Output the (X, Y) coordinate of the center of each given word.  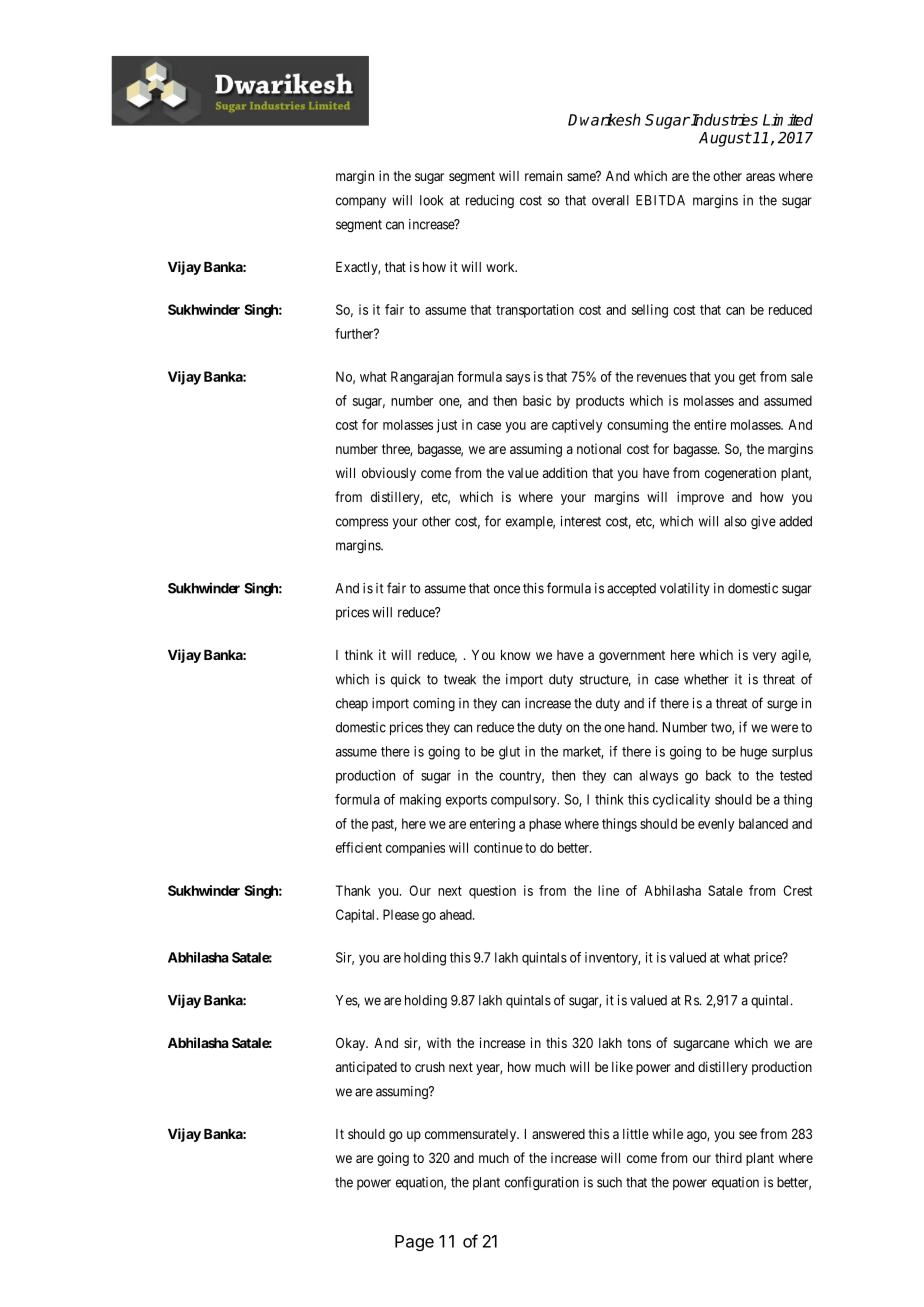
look (431, 200)
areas (760, 177)
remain (543, 175)
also (735, 521)
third (728, 1157)
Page (414, 1243)
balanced (763, 823)
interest (581, 521)
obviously (389, 474)
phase (545, 825)
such (609, 1182)
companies (415, 849)
